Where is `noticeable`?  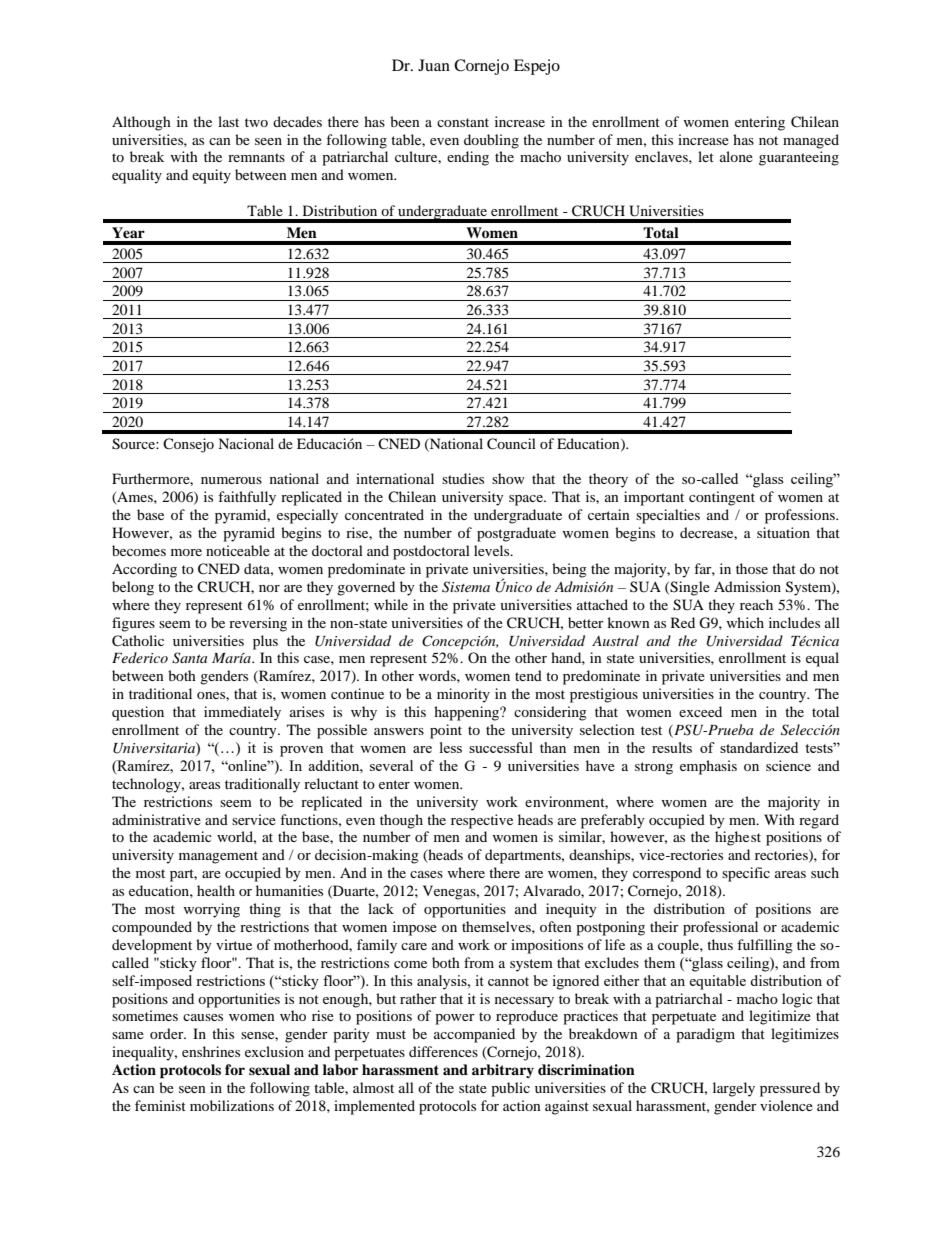
noticeable is located at coordinates (238, 550).
